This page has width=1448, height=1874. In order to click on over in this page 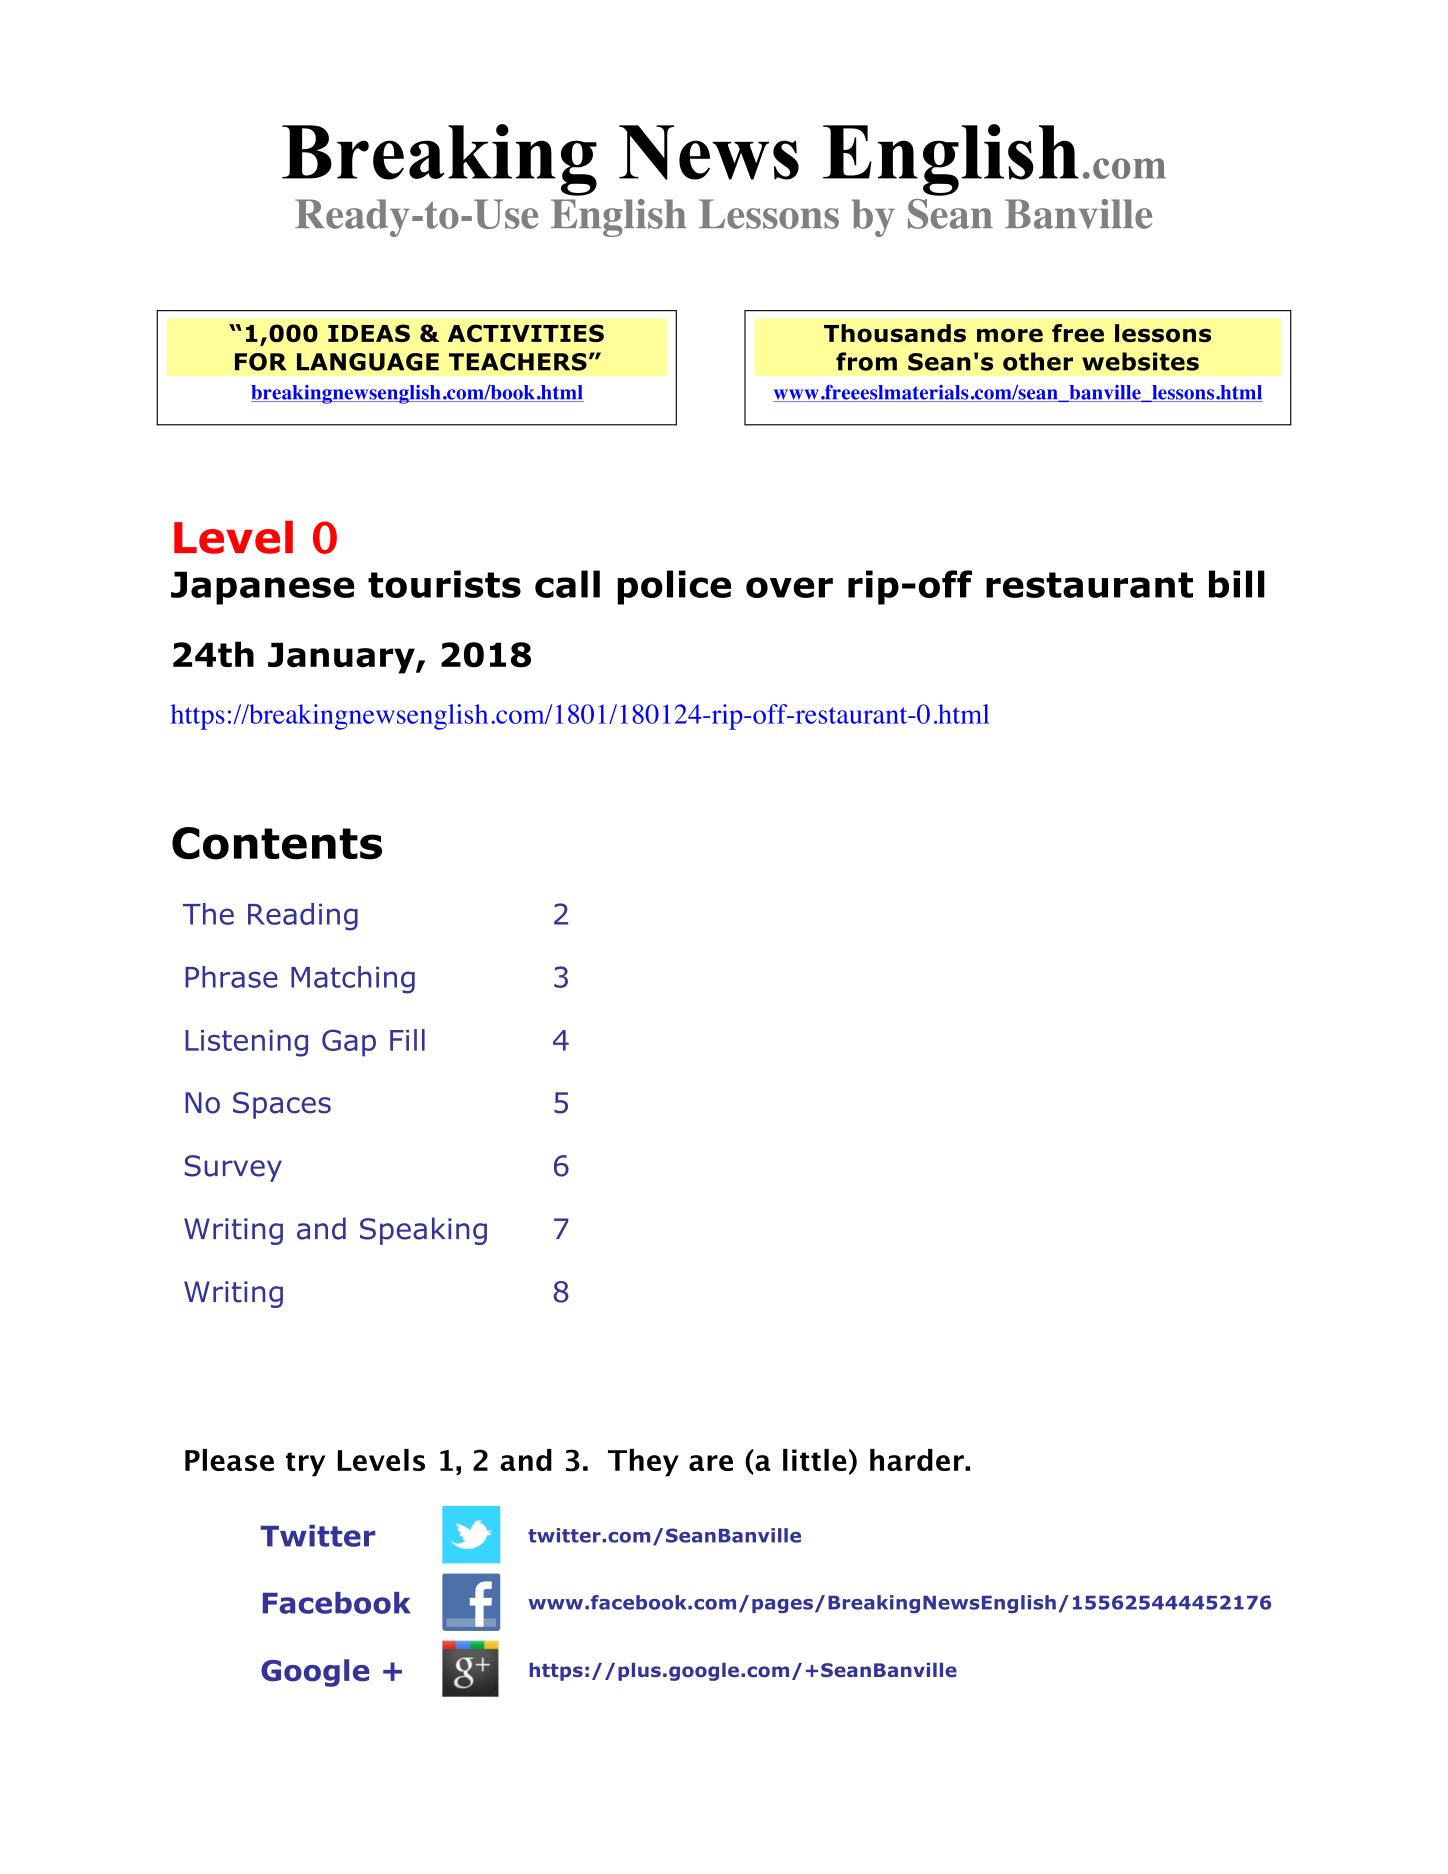, I will do `click(789, 587)`.
